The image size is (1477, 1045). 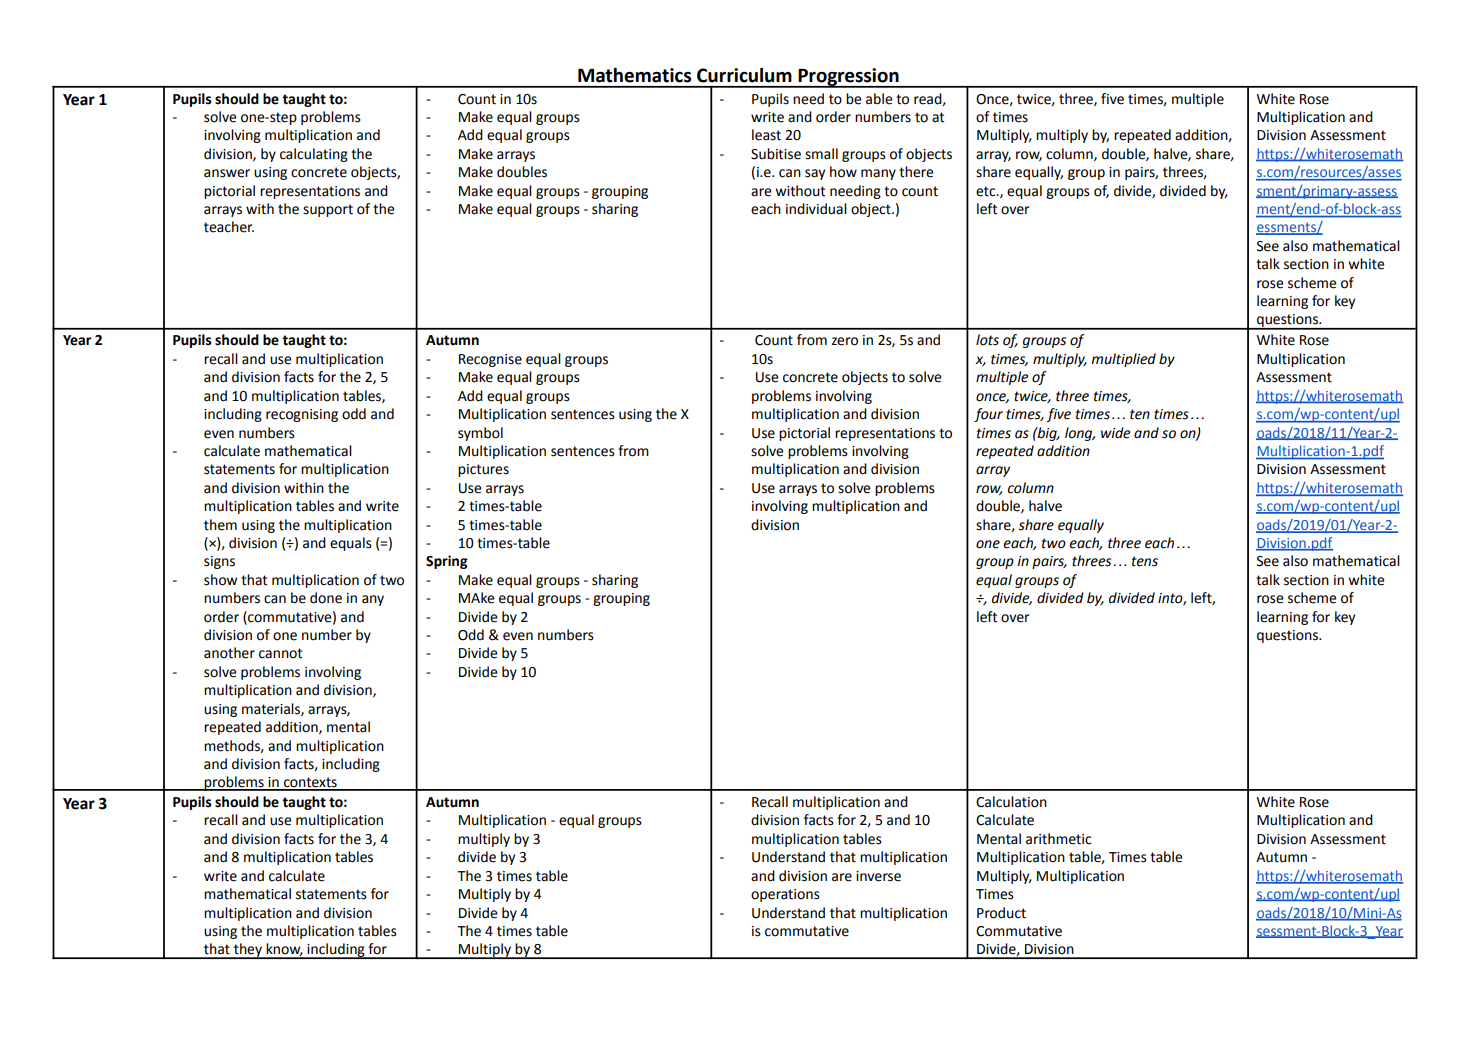 I want to click on lots, so click(x=987, y=340).
